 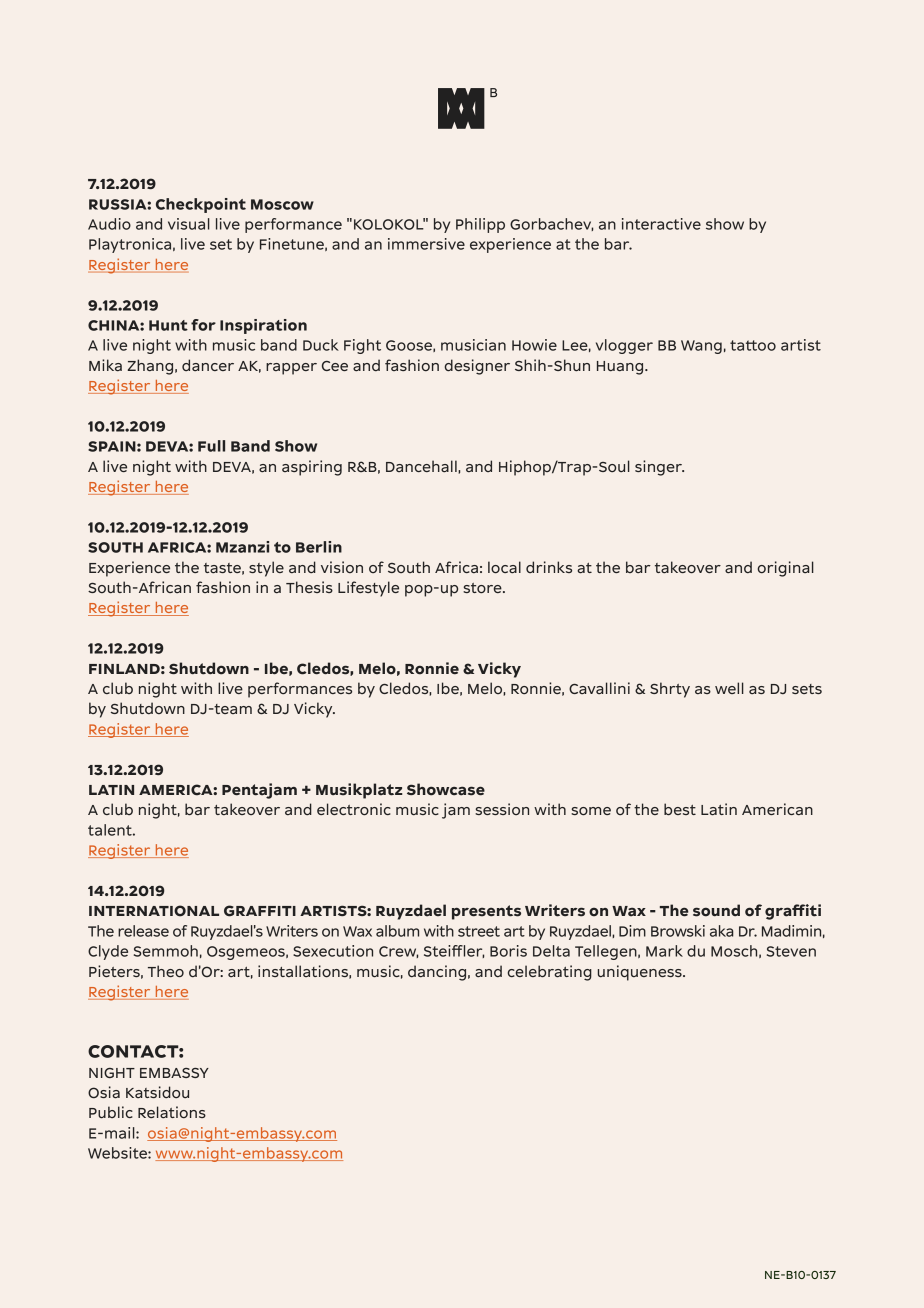 I want to click on well, so click(x=729, y=688).
